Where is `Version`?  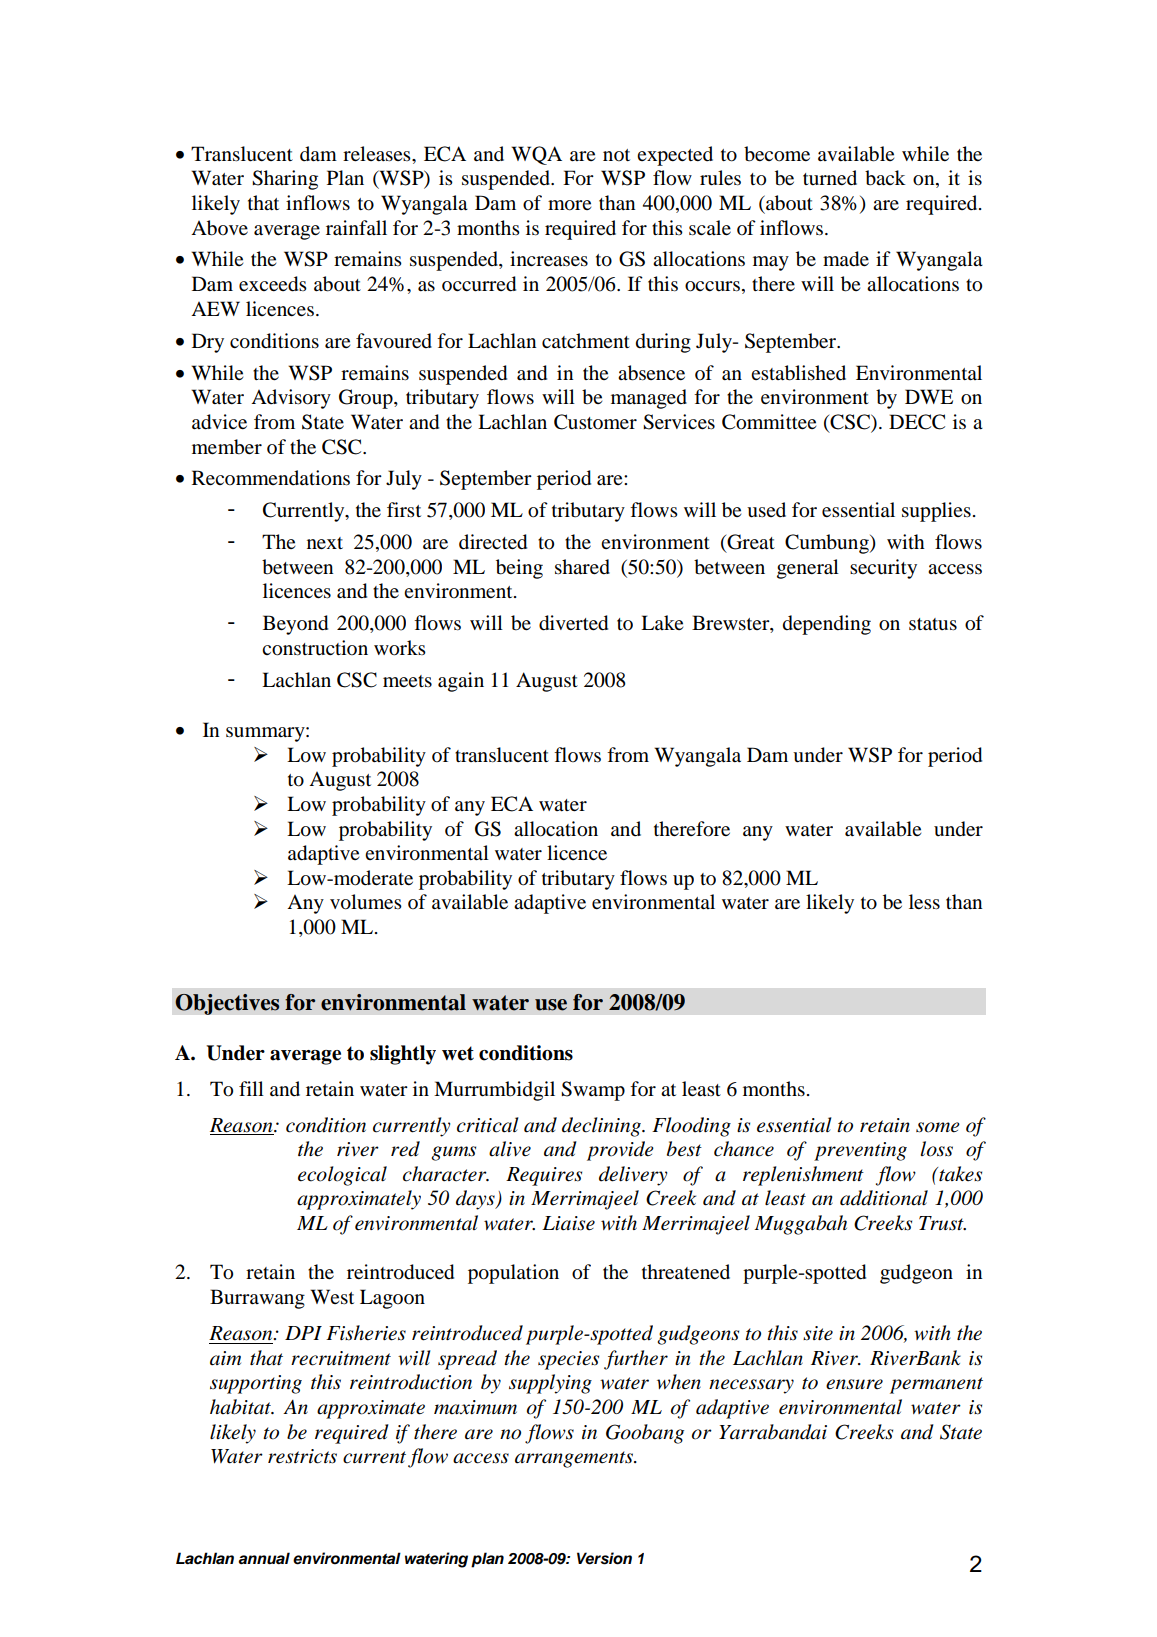
Version is located at coordinates (604, 1558).
